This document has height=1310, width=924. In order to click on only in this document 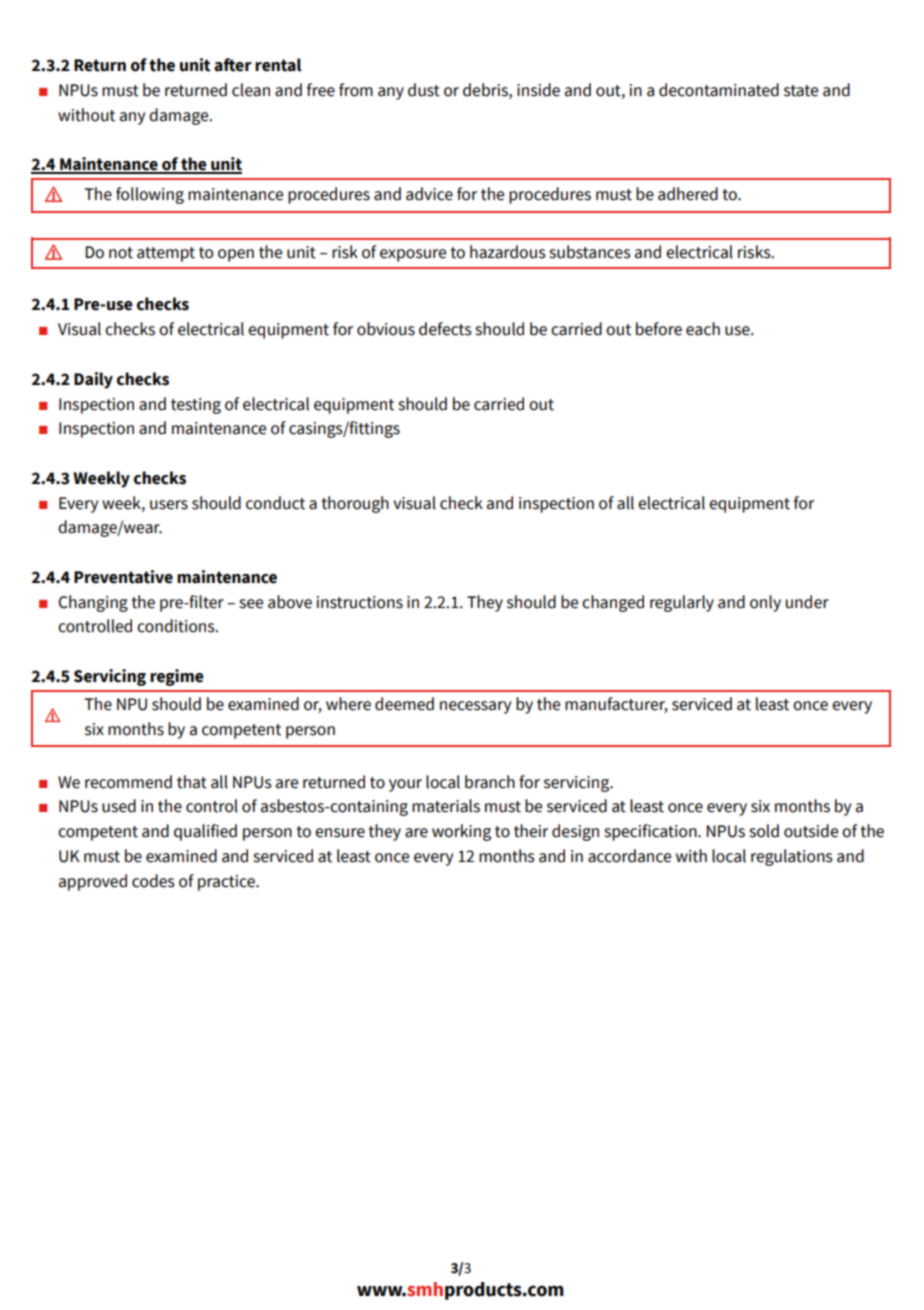, I will do `click(765, 603)`.
